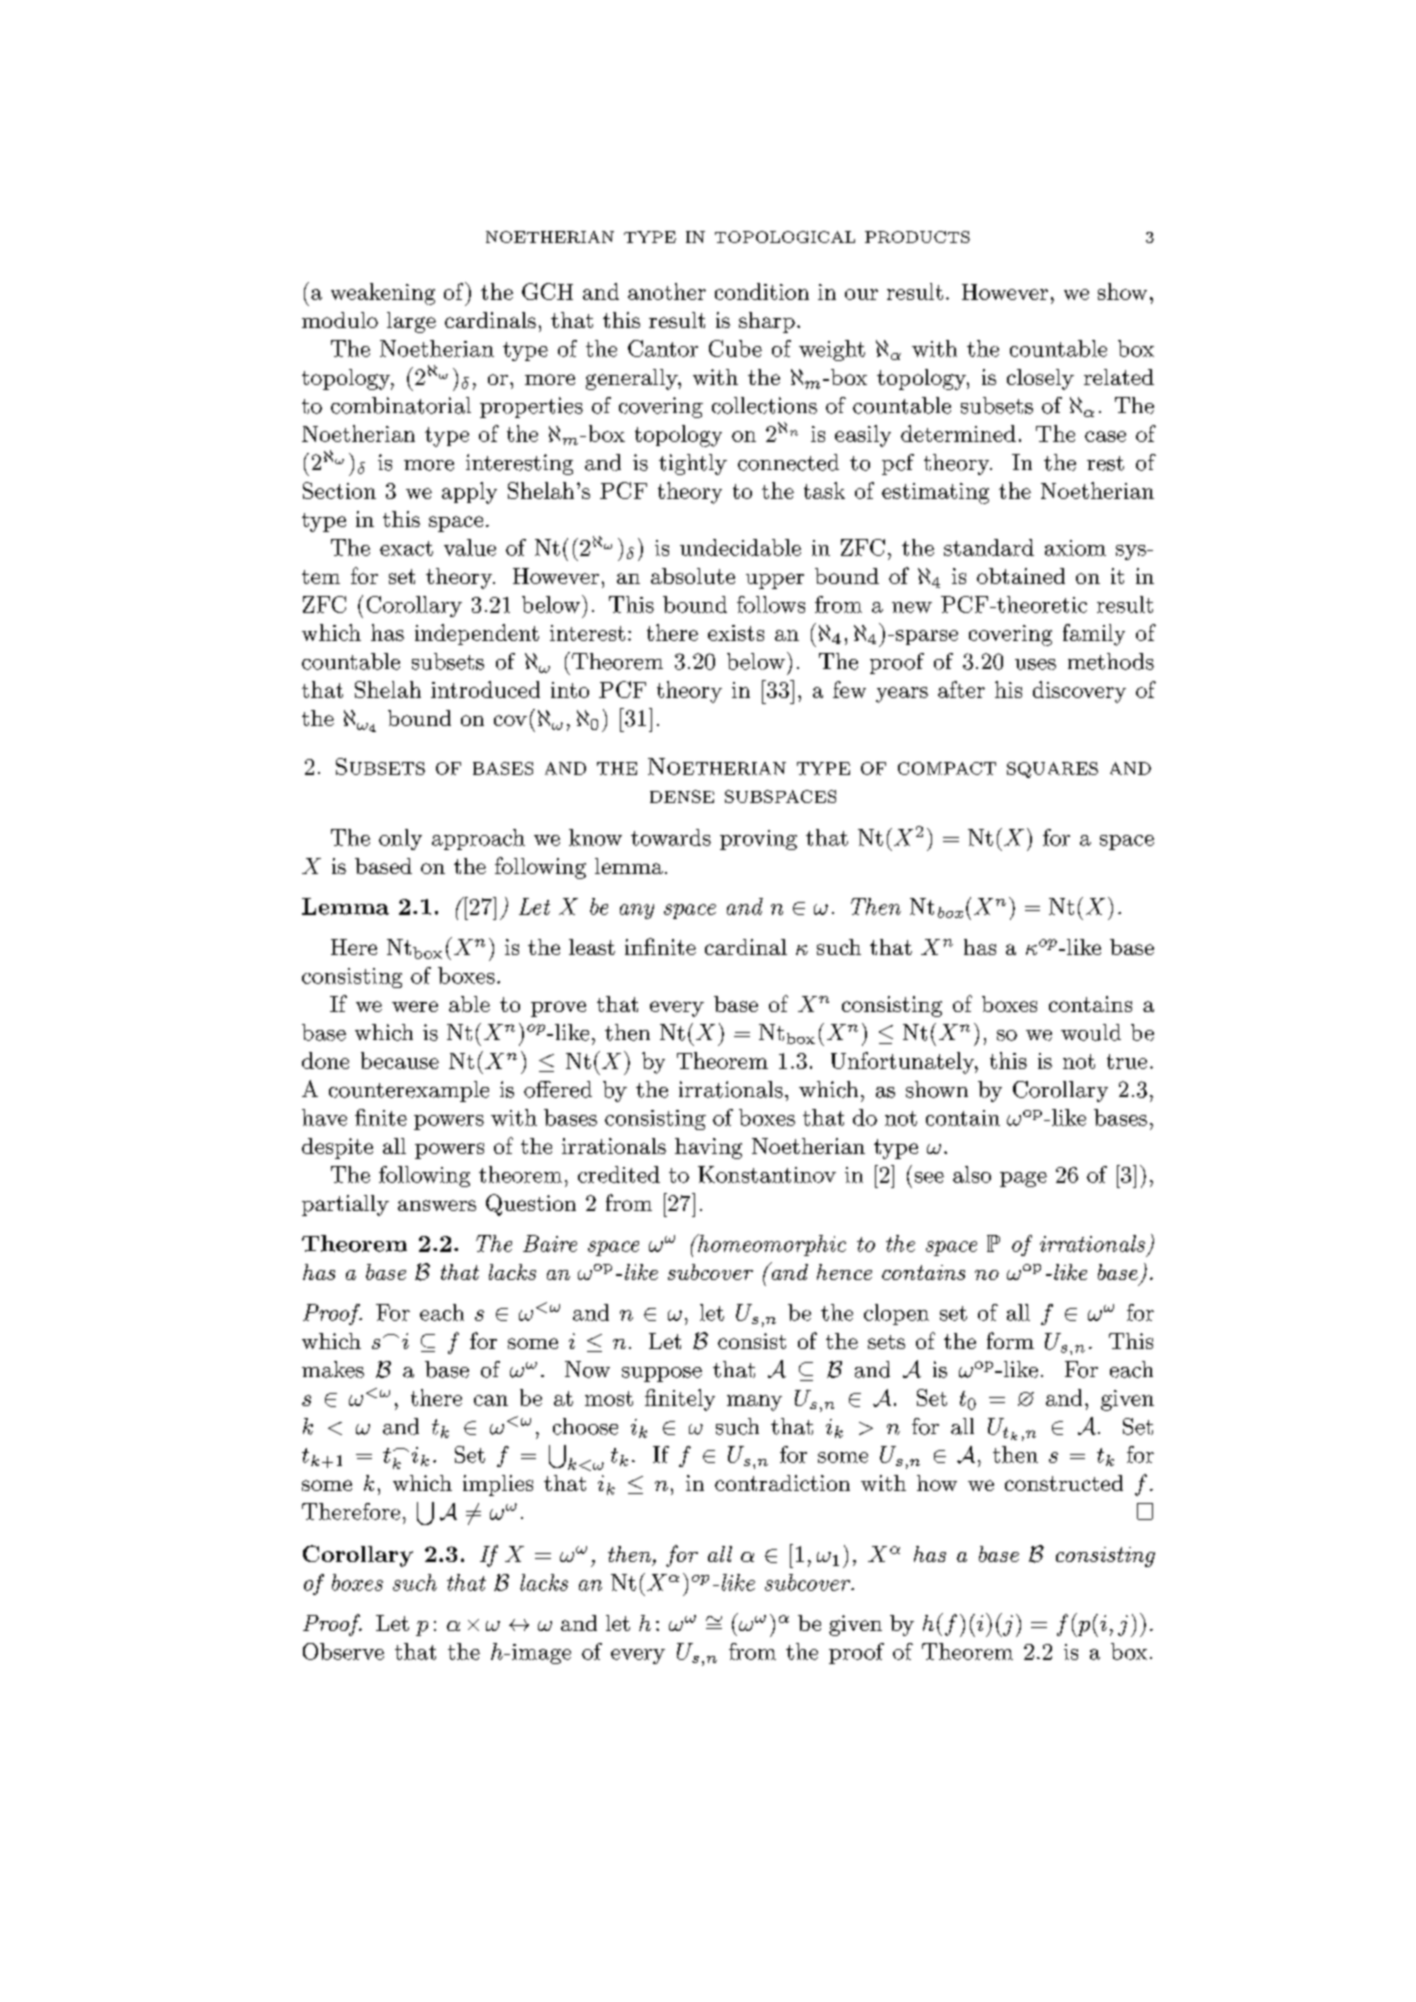 The height and width of the document is (2002, 1416). I want to click on would, so click(1091, 1032).
